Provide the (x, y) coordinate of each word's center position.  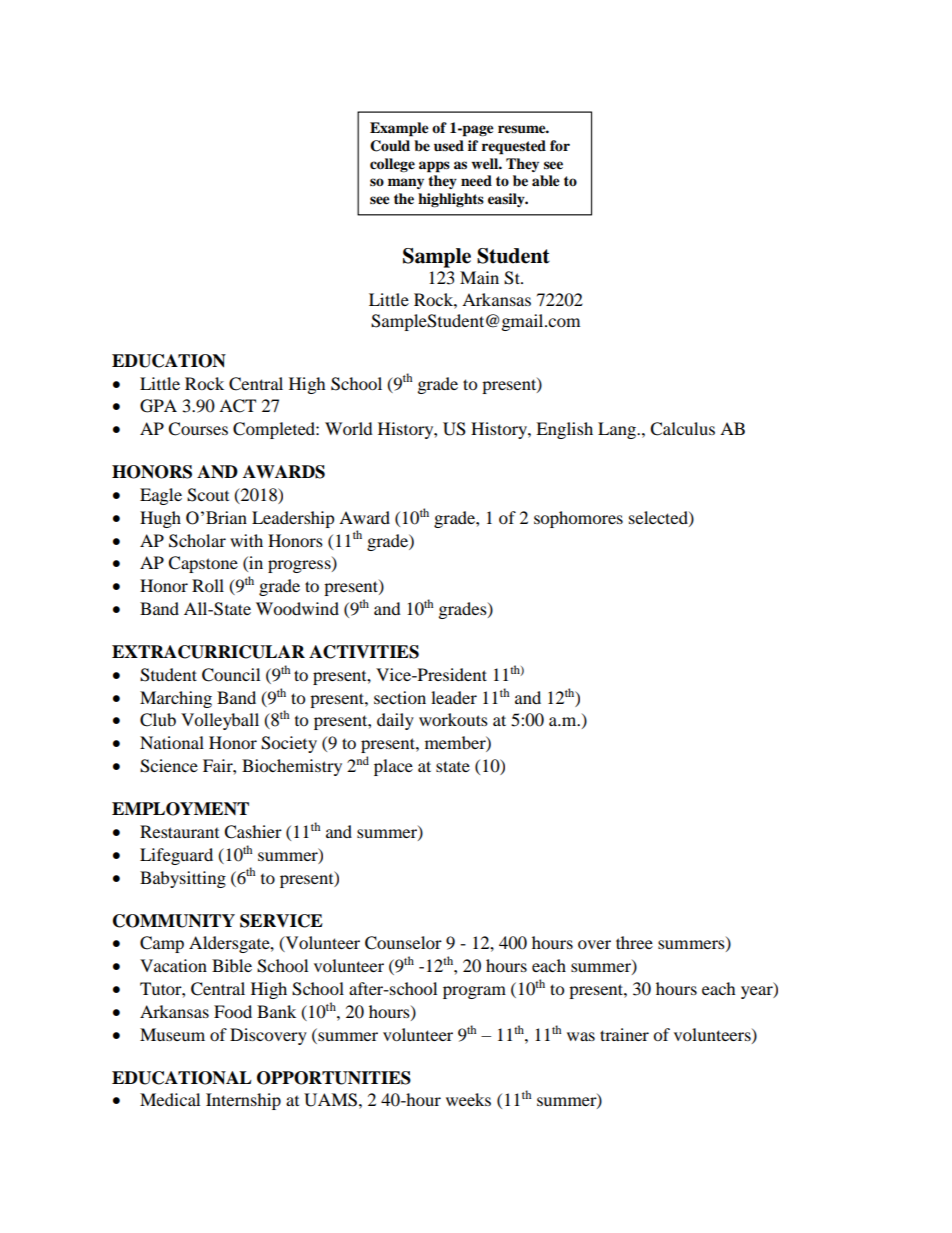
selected (659, 518)
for (560, 145)
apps (434, 167)
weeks (468, 1099)
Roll (208, 585)
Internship (243, 1101)
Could (390, 146)
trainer (624, 1034)
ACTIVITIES (364, 652)
